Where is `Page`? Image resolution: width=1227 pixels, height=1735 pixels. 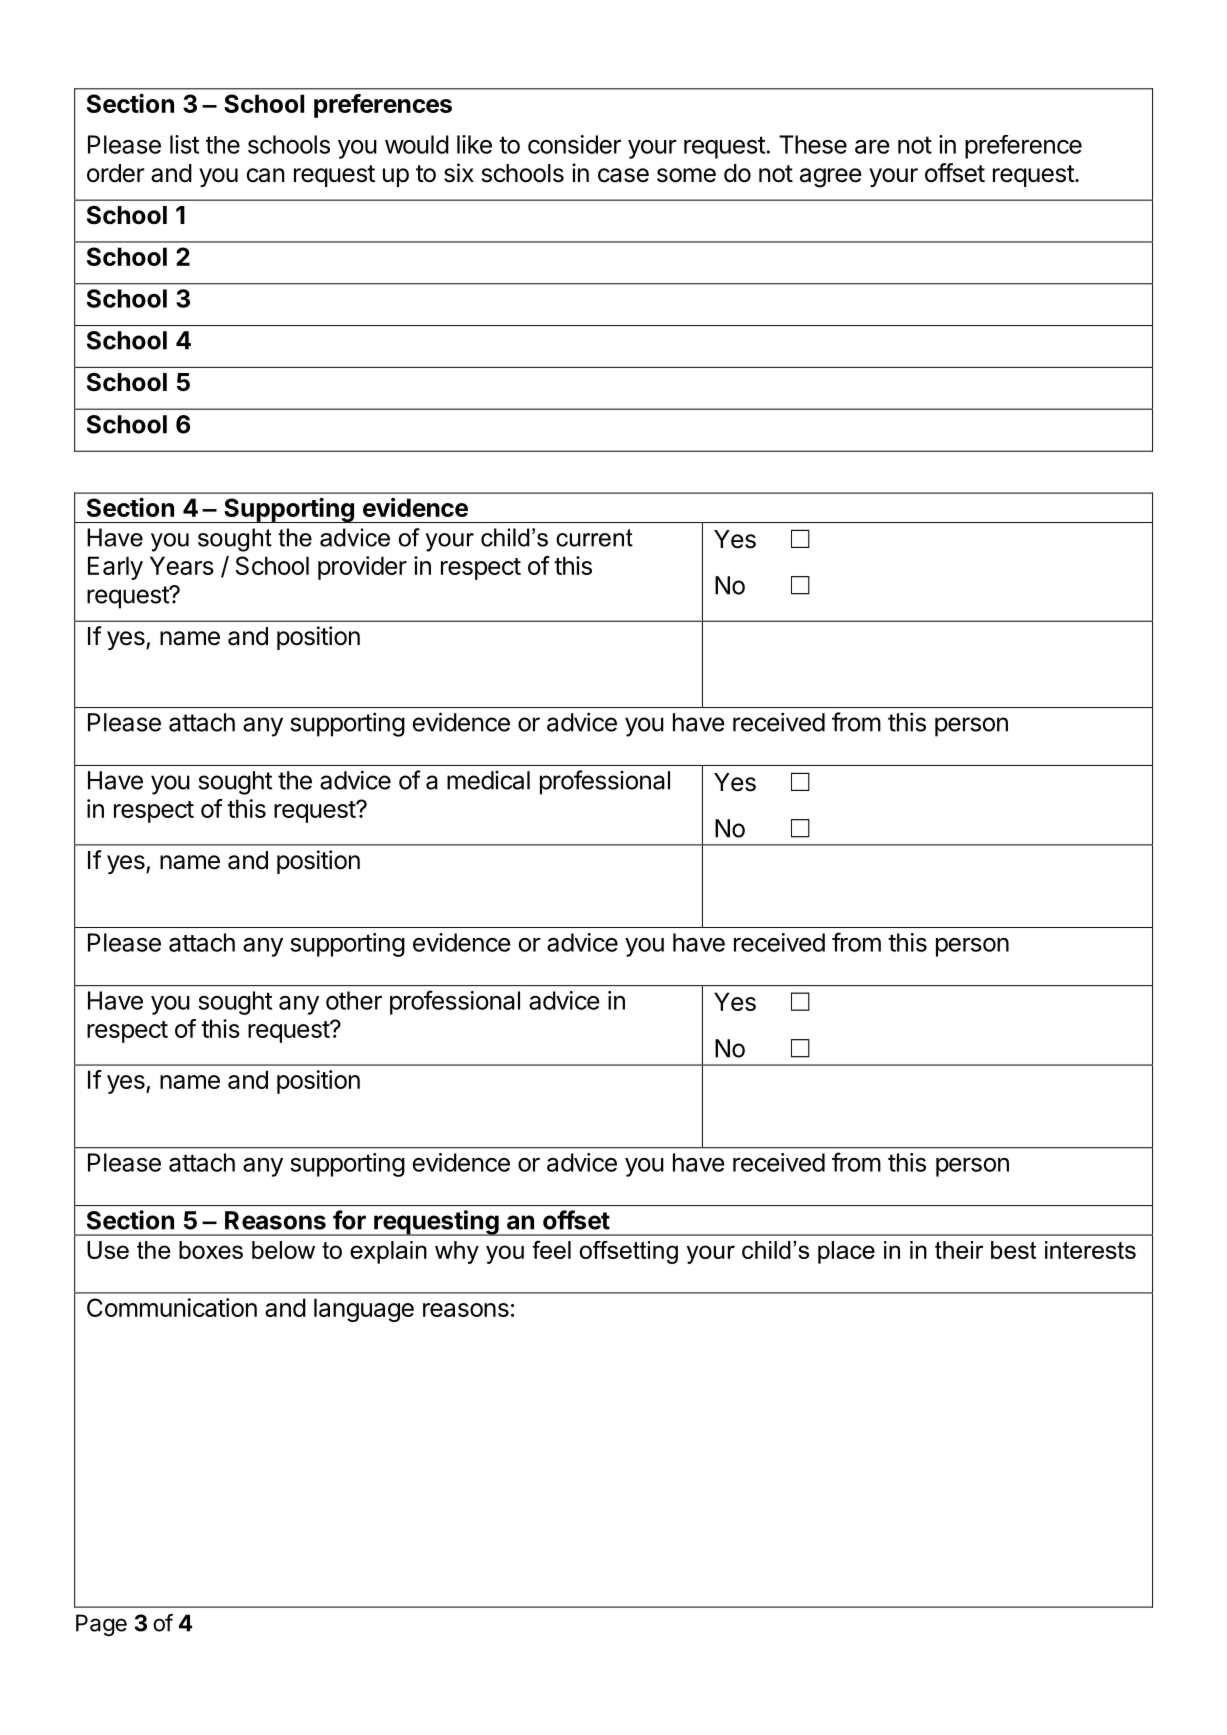
Page is located at coordinates (101, 1625).
